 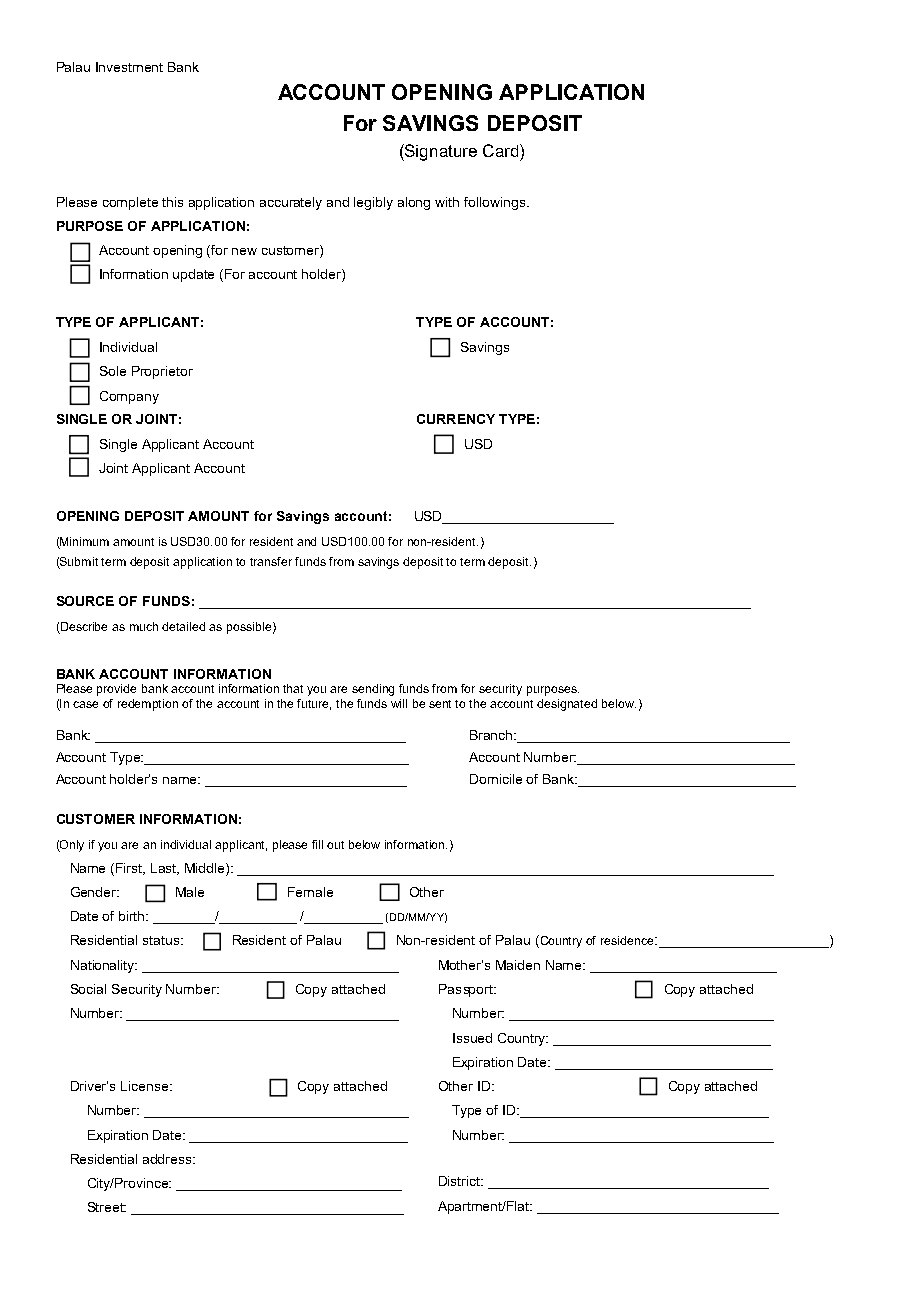 I want to click on First, so click(x=130, y=869).
